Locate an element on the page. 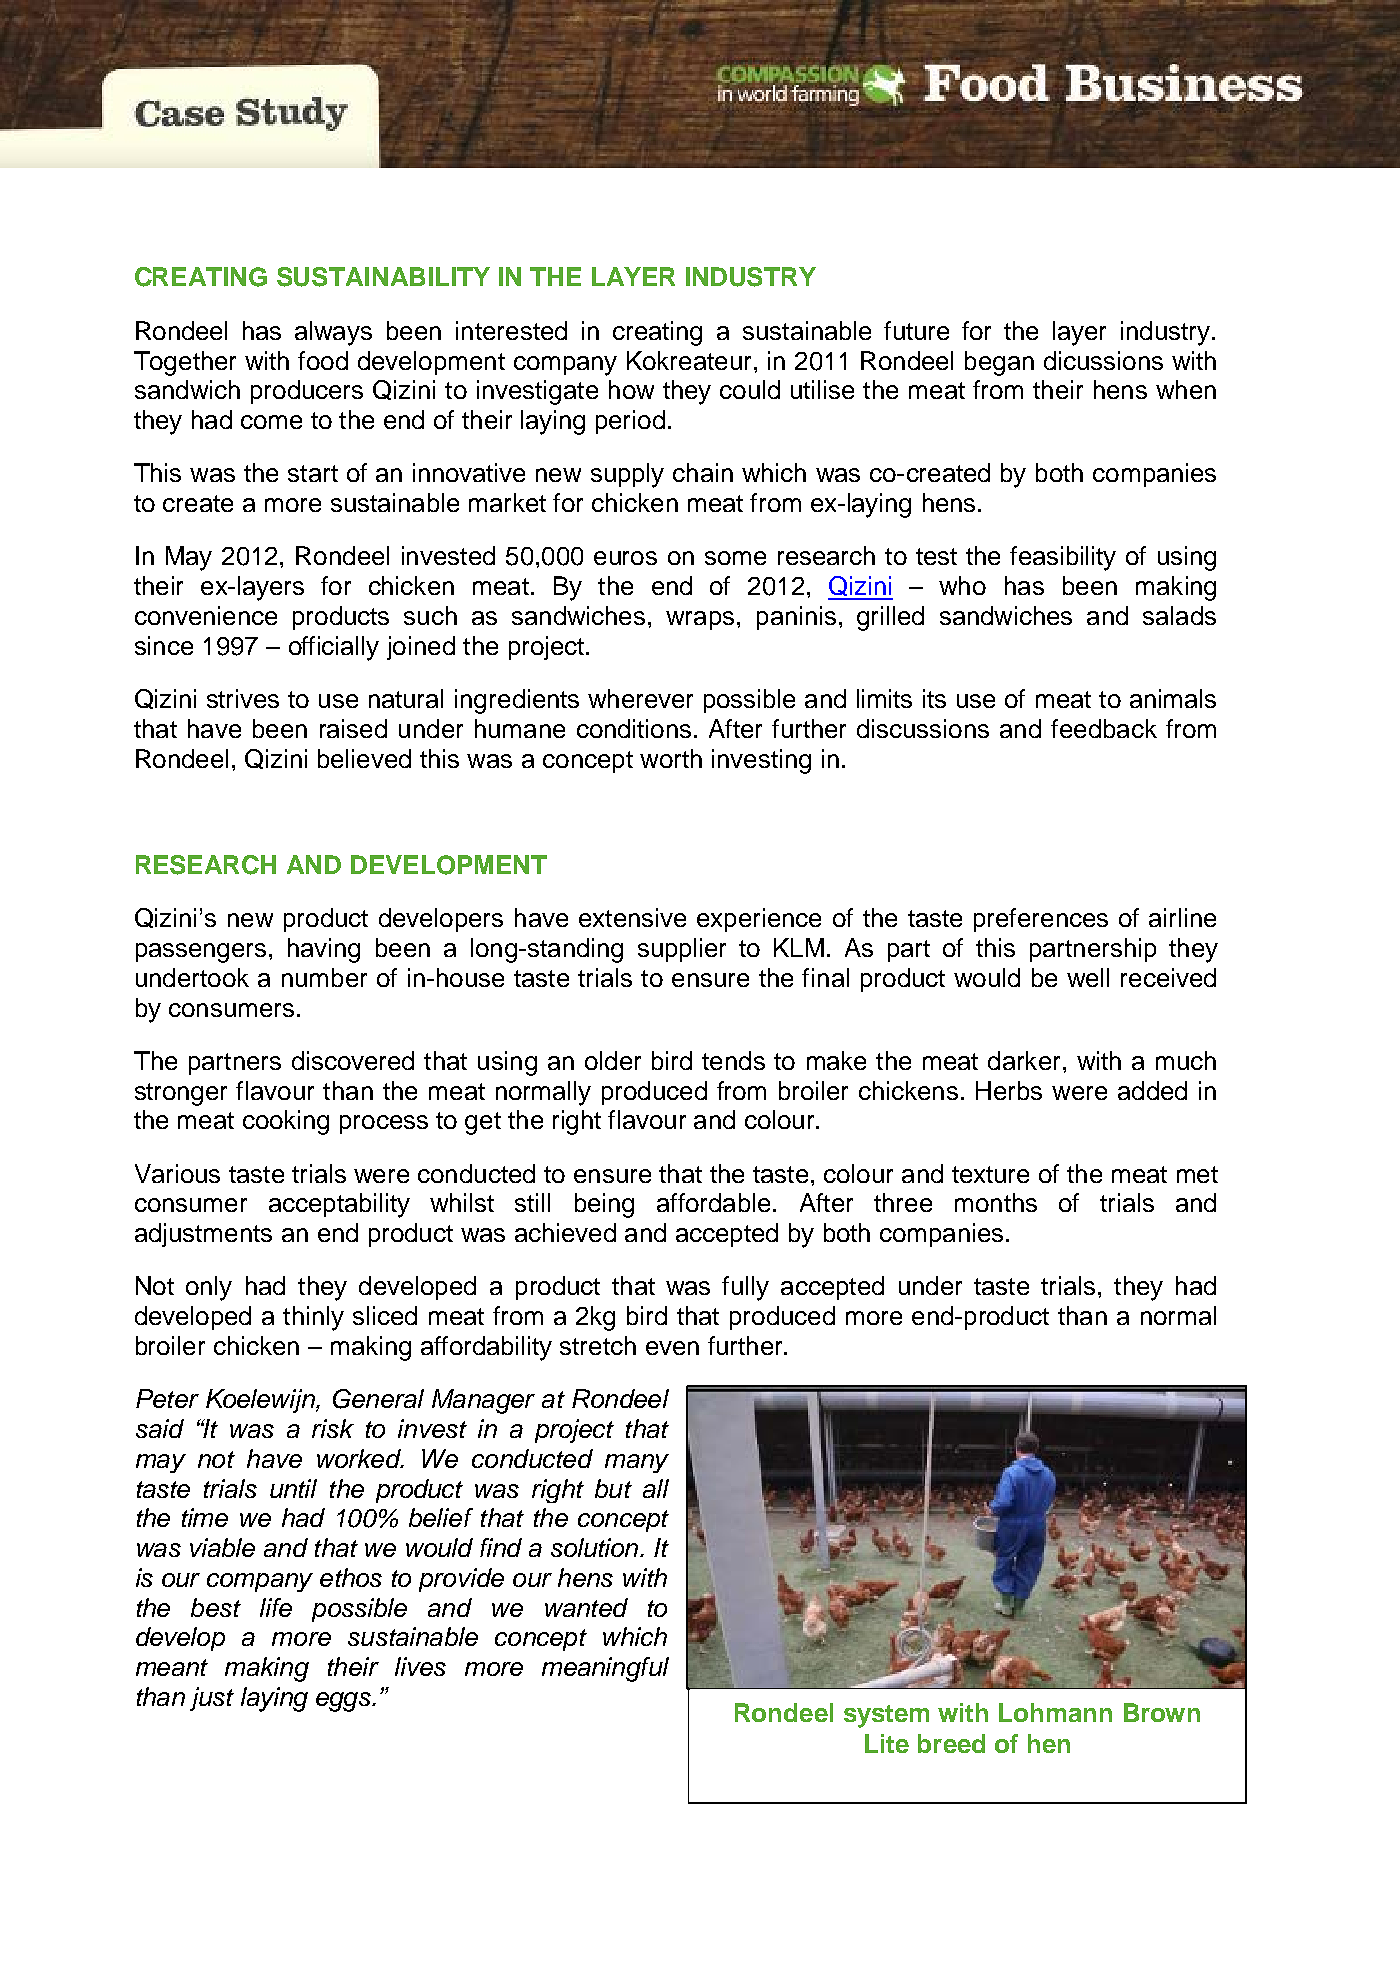 The width and height of the image is (1400, 1981). meaningful is located at coordinates (605, 1669).
